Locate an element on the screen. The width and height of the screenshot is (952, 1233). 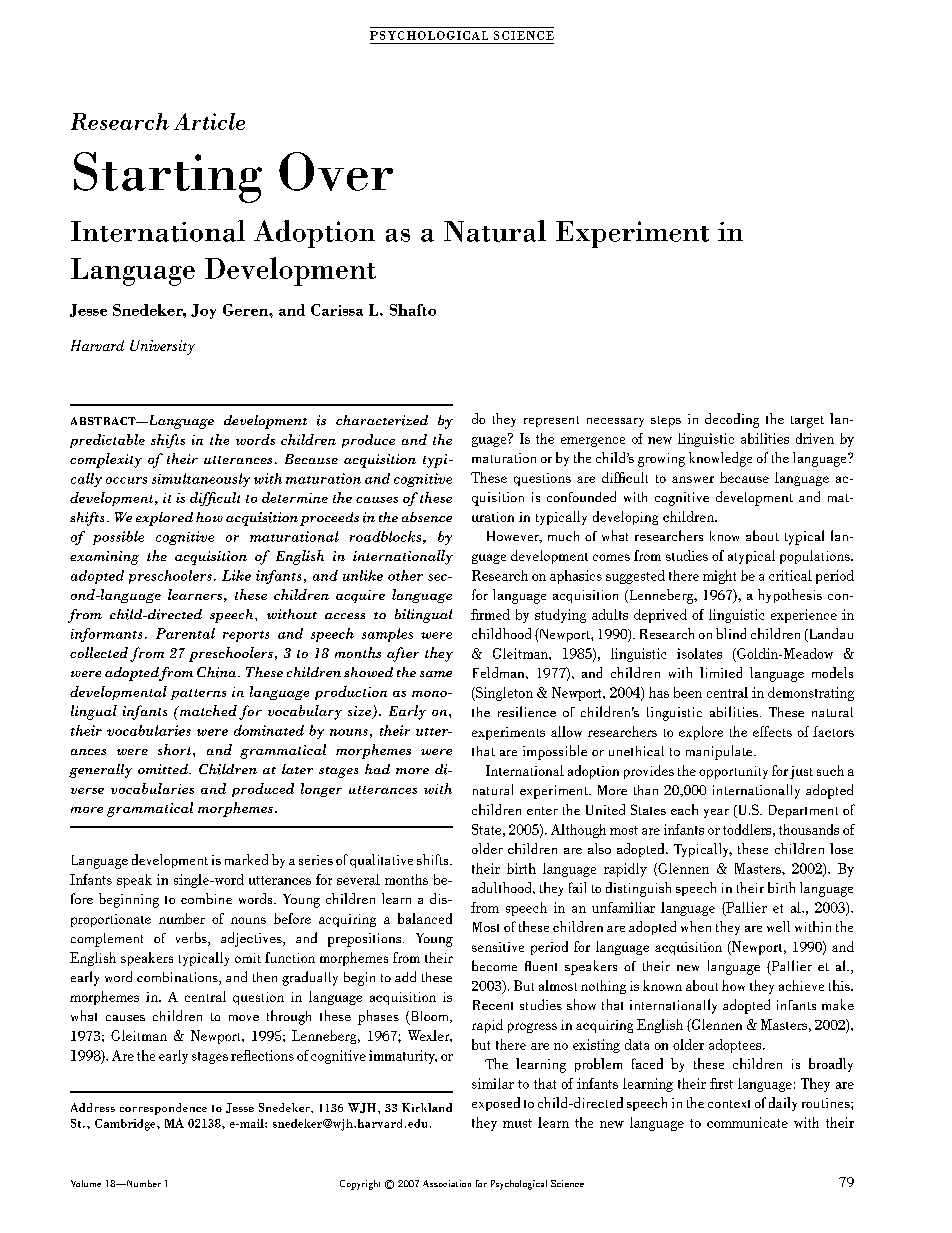
Starting is located at coordinates (168, 177).
